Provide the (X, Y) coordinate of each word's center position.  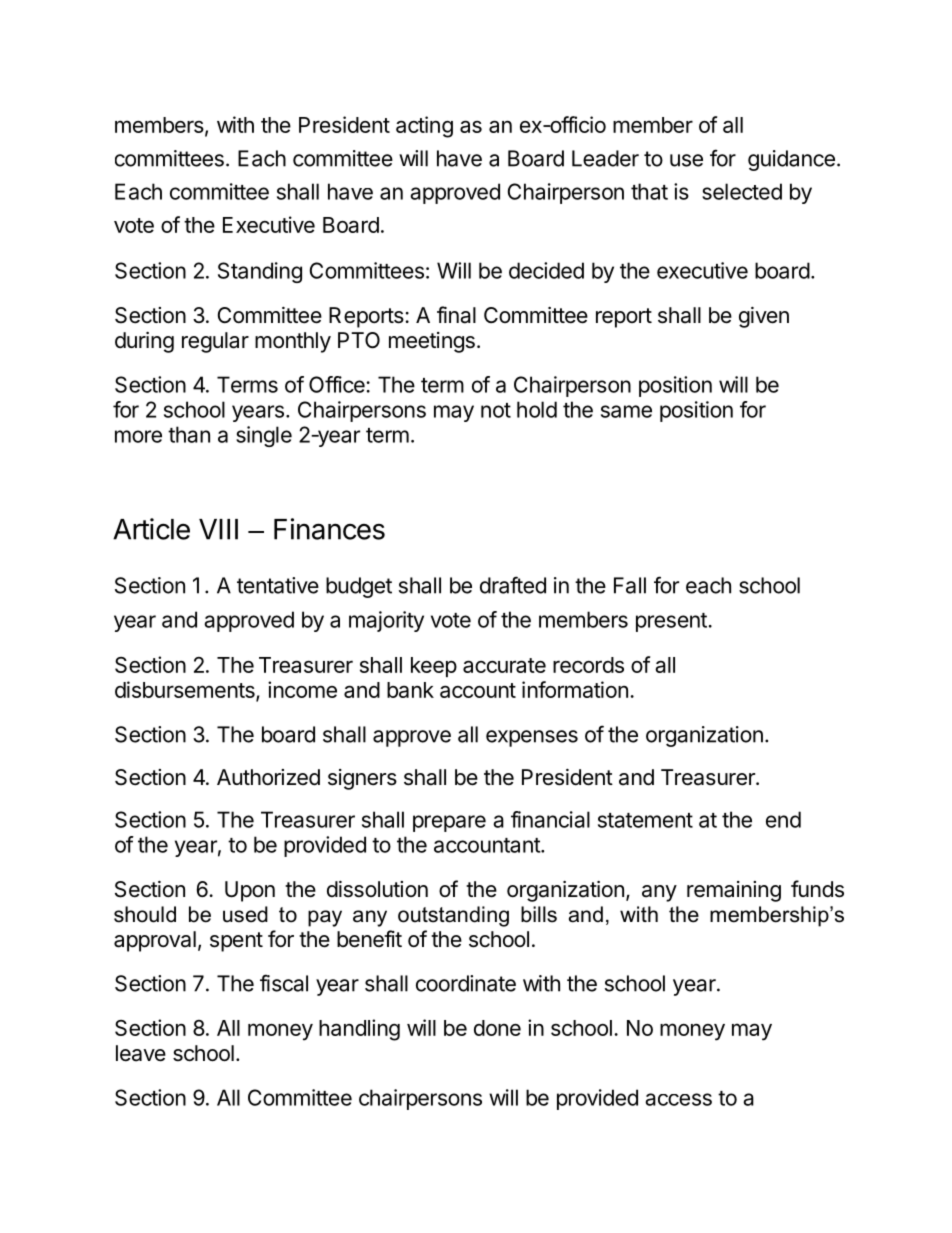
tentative (278, 585)
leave (141, 1053)
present (671, 622)
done (497, 1028)
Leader (605, 158)
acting (424, 127)
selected (742, 191)
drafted (513, 585)
